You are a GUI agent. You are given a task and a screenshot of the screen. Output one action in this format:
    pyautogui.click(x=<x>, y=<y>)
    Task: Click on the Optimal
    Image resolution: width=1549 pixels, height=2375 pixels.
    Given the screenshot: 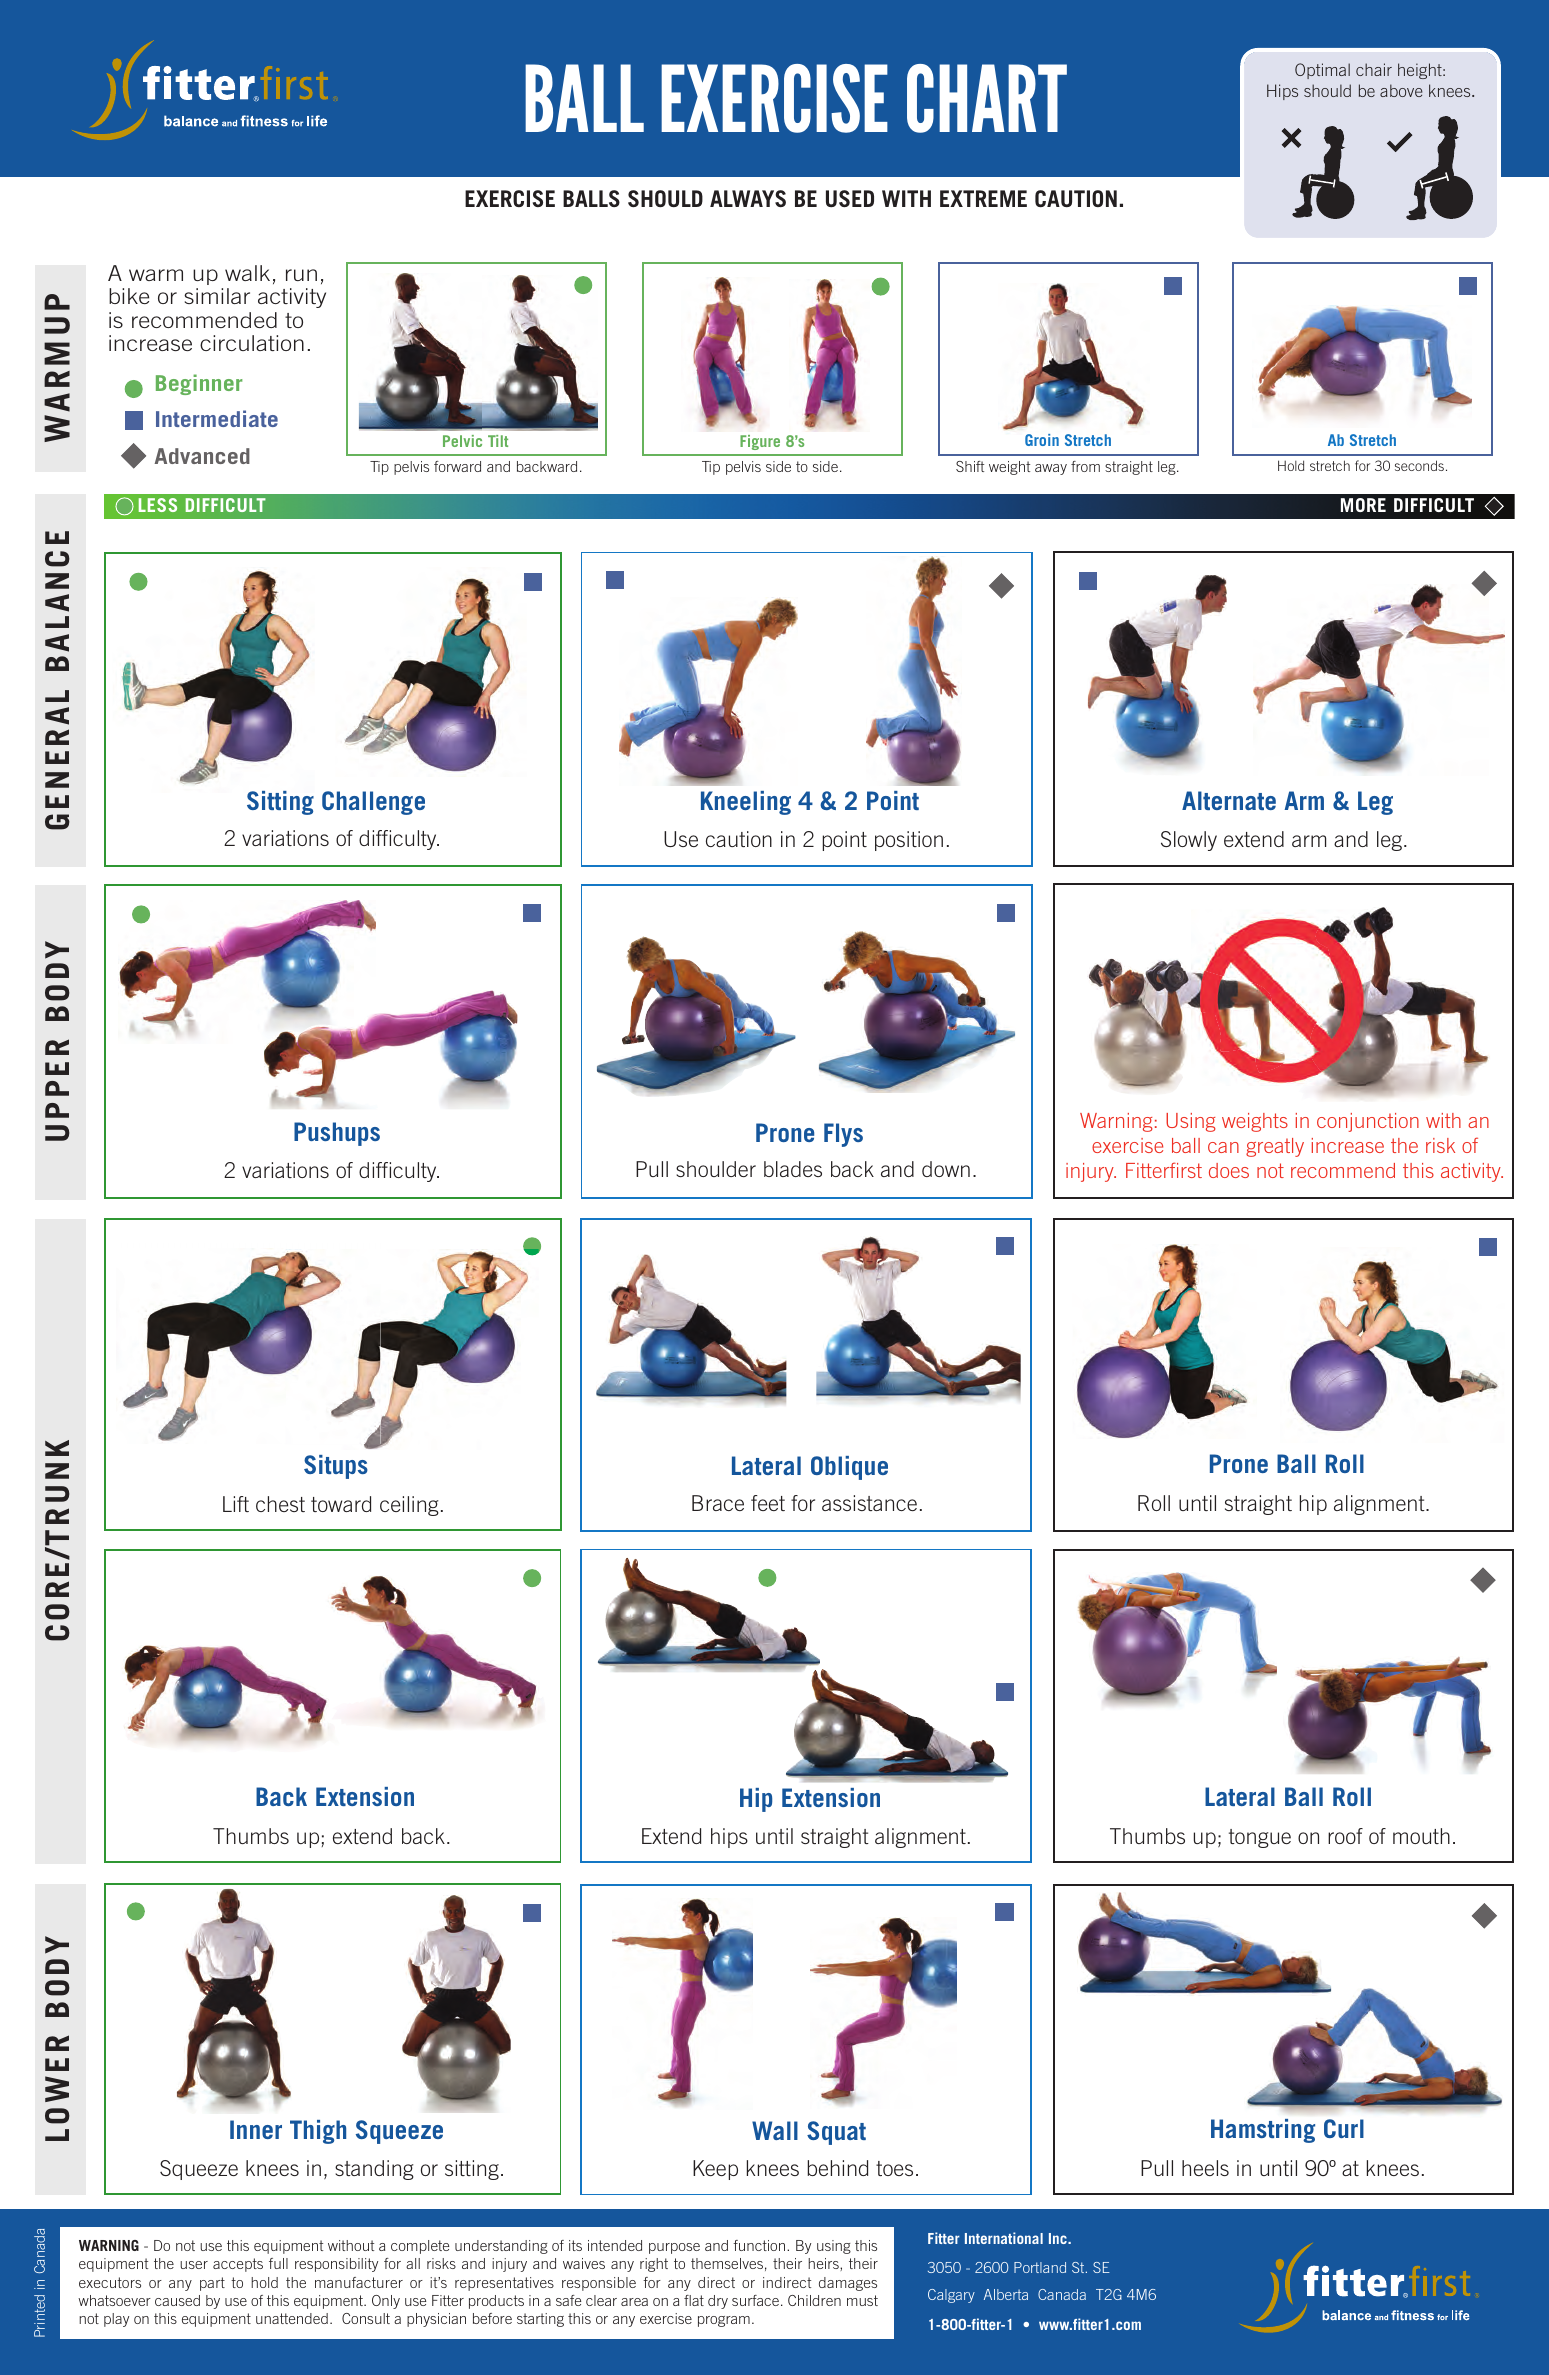 What is the action you would take?
    pyautogui.click(x=1322, y=71)
